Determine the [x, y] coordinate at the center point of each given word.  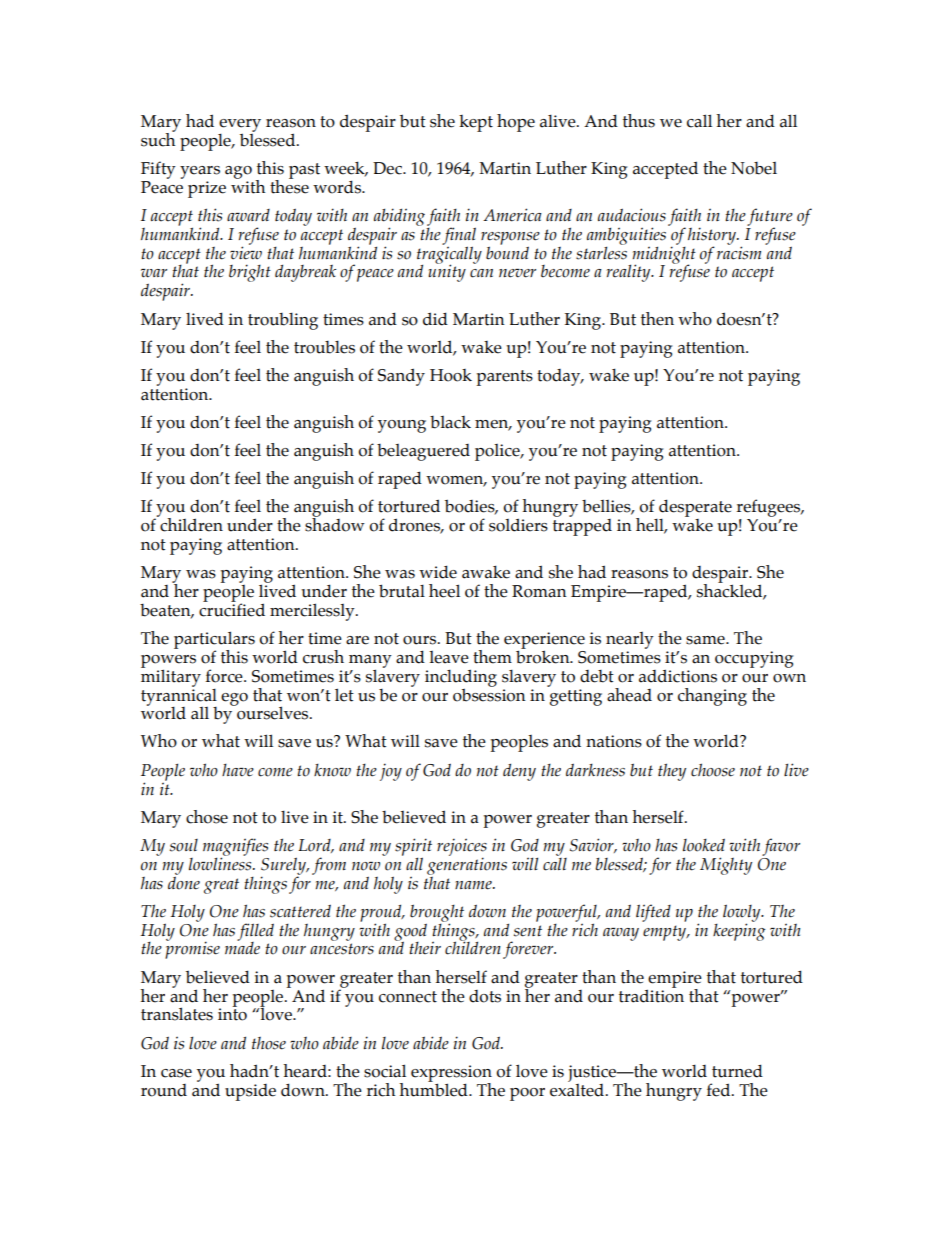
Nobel [754, 168]
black [450, 422]
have [238, 770]
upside [250, 1092]
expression [451, 1074]
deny [519, 772]
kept [476, 123]
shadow [335, 524]
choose [713, 770]
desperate [694, 509]
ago [238, 172]
